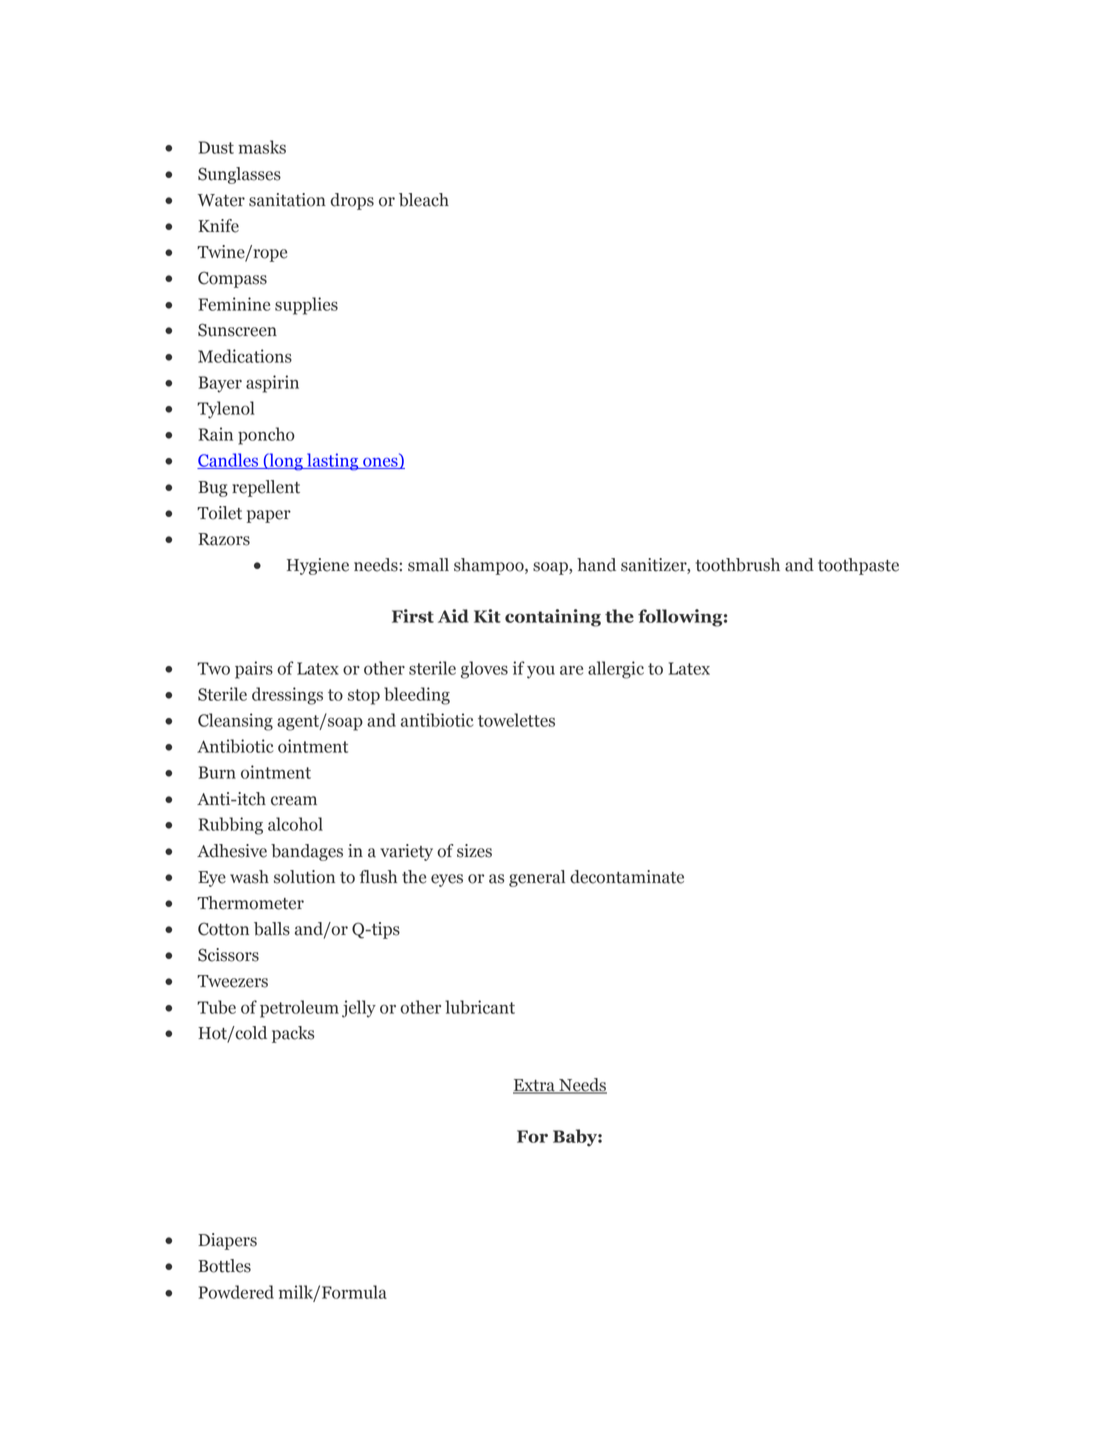  What do you see at coordinates (480, 1007) in the screenshot?
I see `lubricant` at bounding box center [480, 1007].
